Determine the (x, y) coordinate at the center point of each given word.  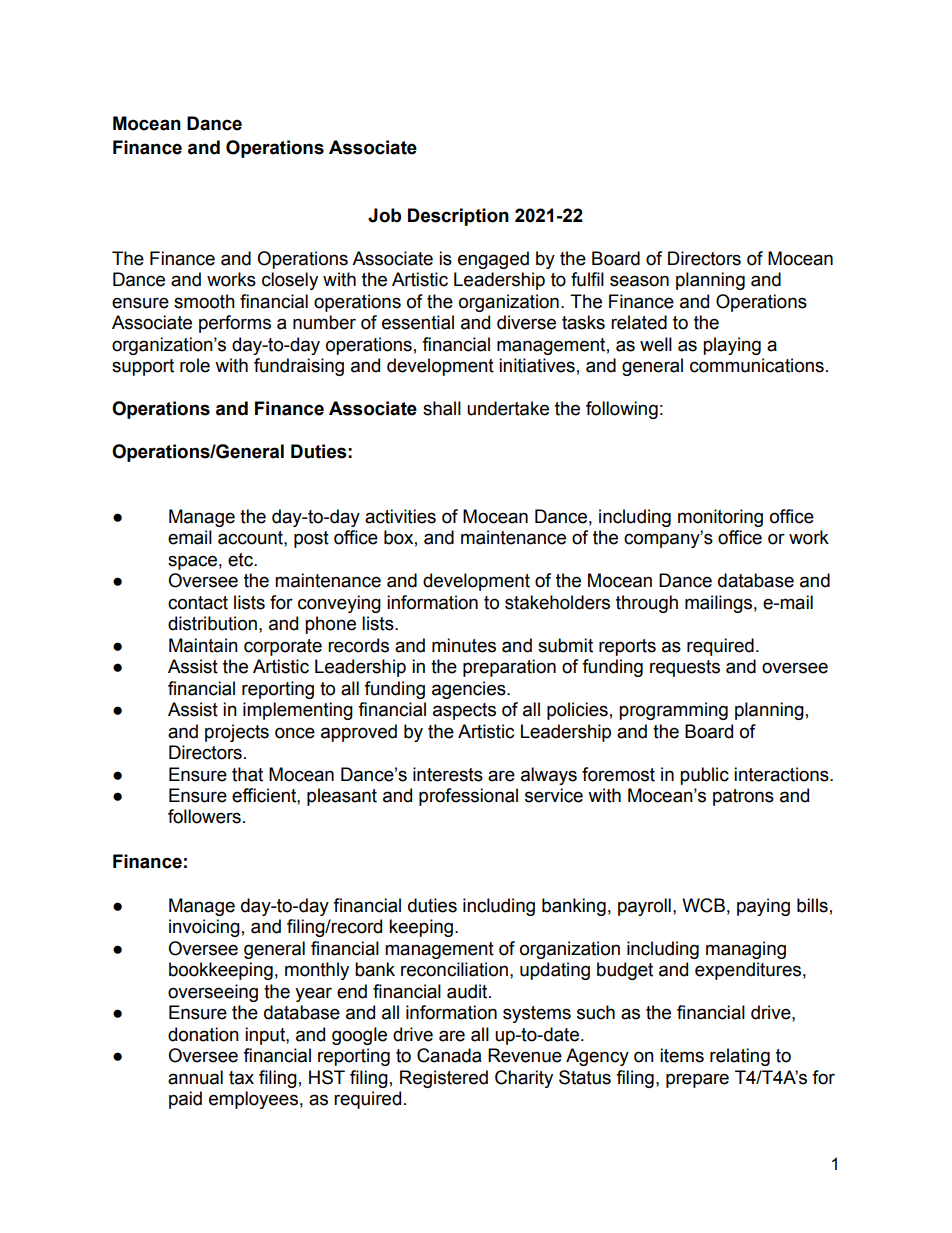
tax (241, 1078)
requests (685, 668)
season (639, 281)
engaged (493, 260)
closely (290, 281)
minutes (464, 645)
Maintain (203, 645)
